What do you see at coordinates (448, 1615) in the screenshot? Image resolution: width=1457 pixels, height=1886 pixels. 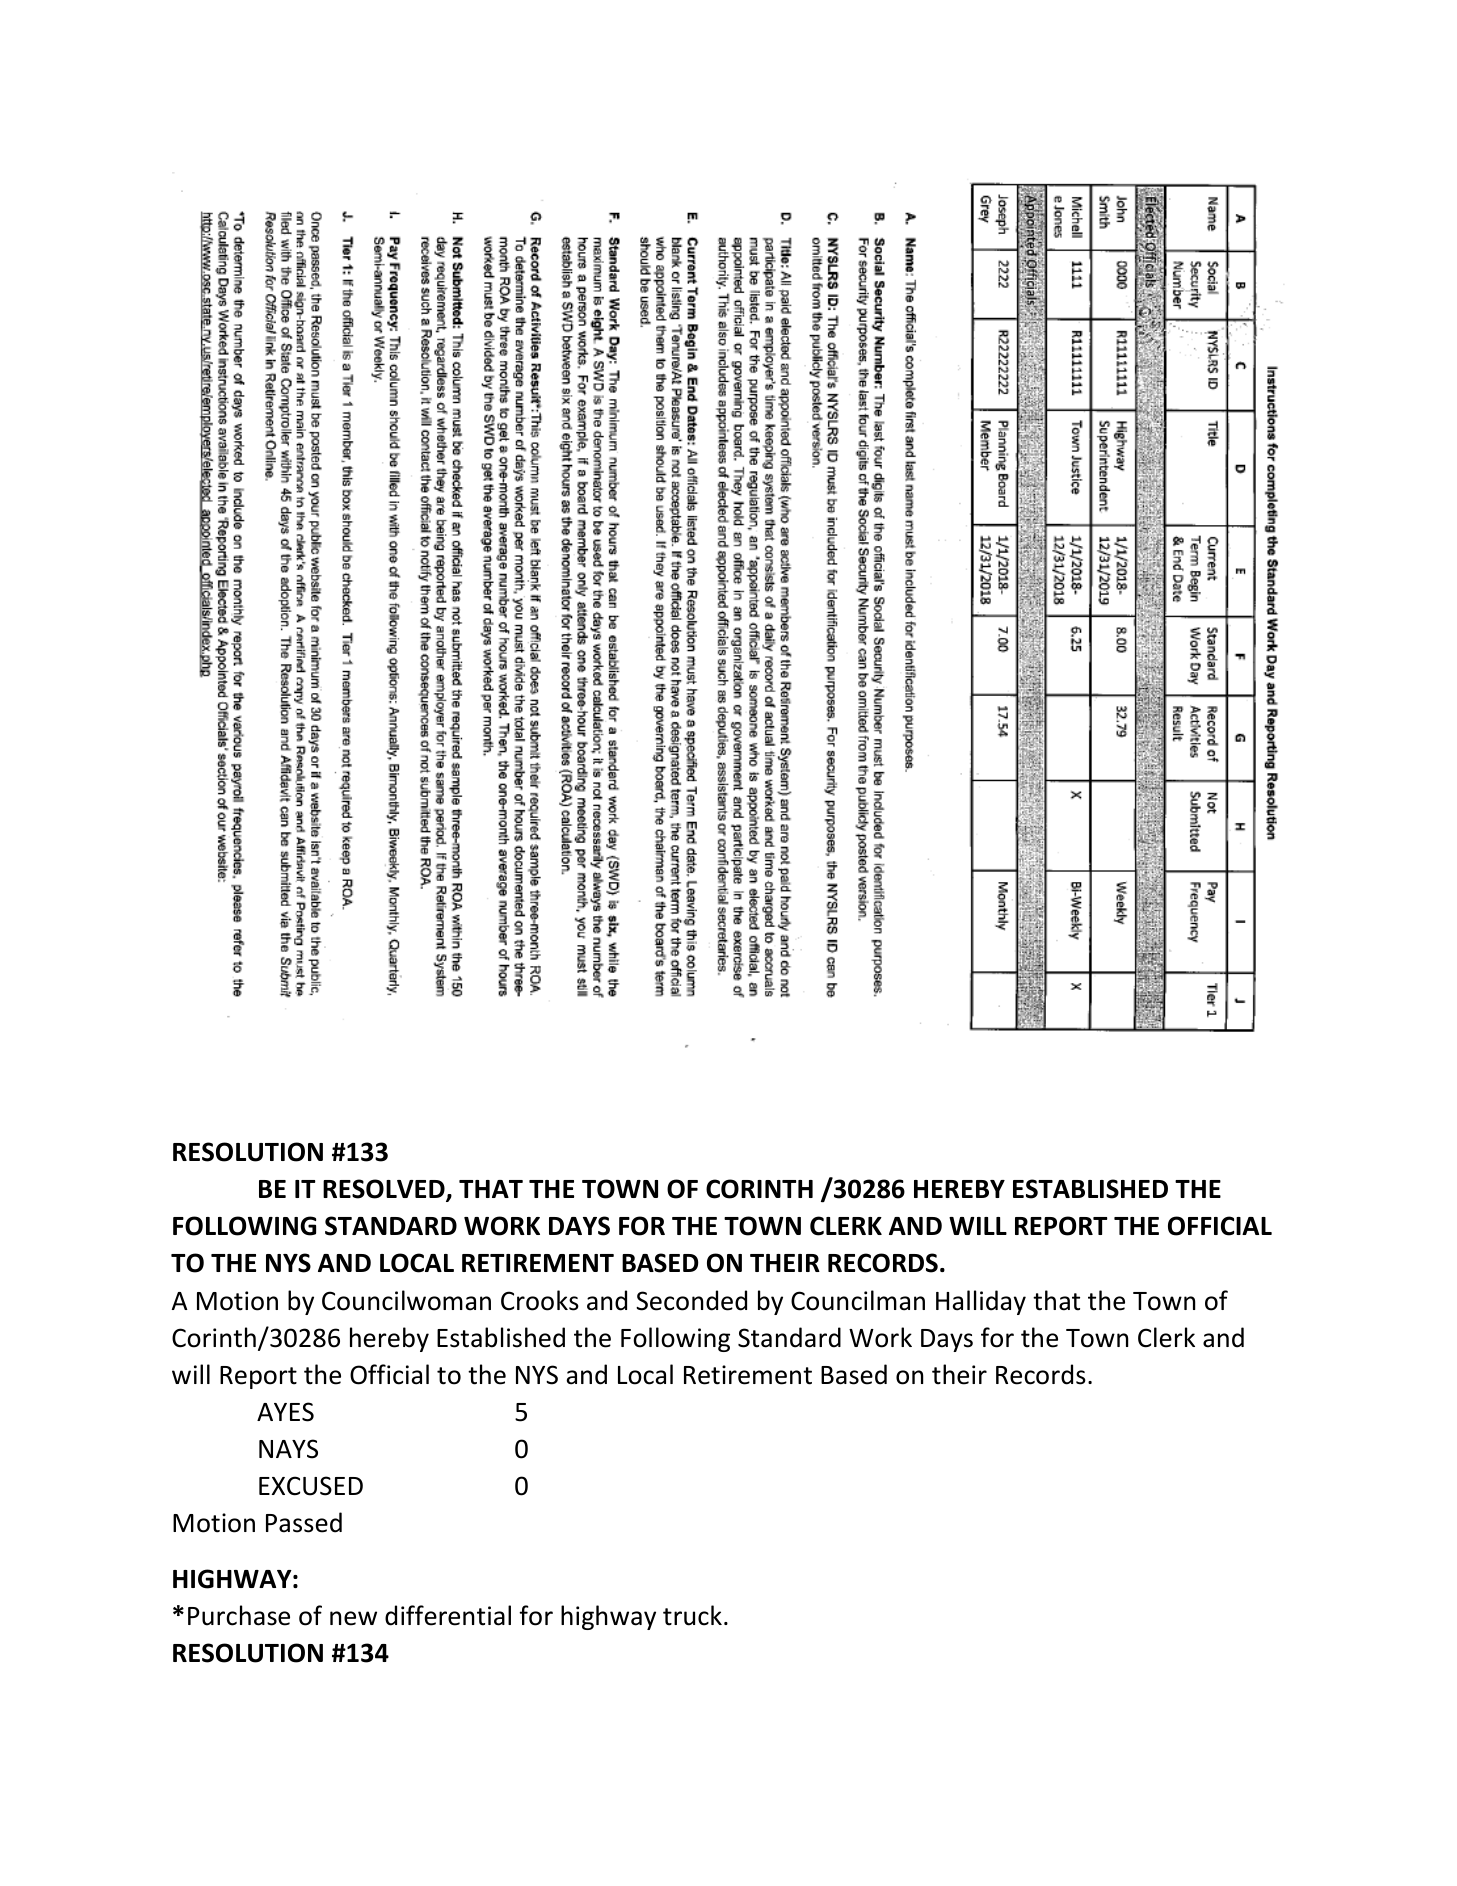 I see `differential` at bounding box center [448, 1615].
